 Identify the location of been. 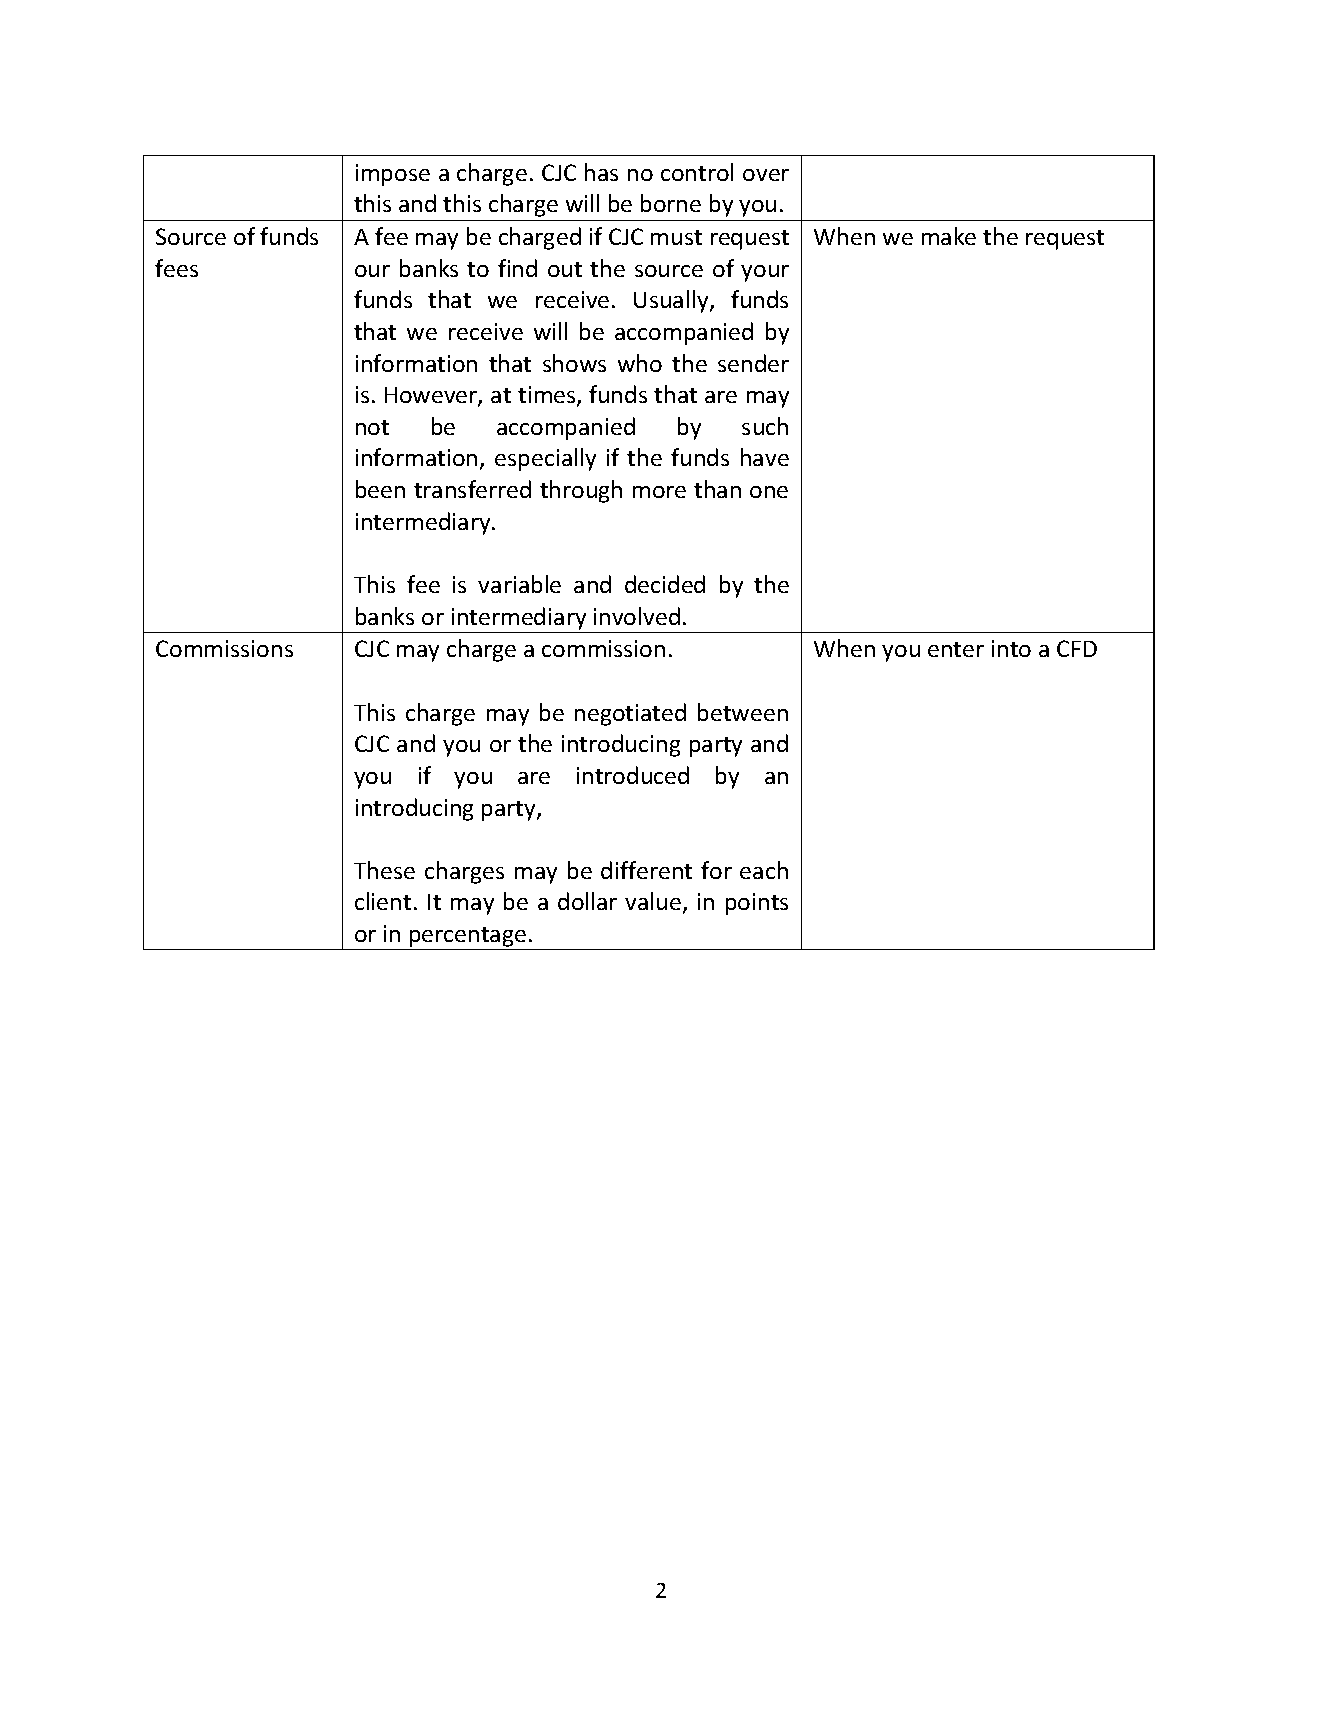
(380, 489).
